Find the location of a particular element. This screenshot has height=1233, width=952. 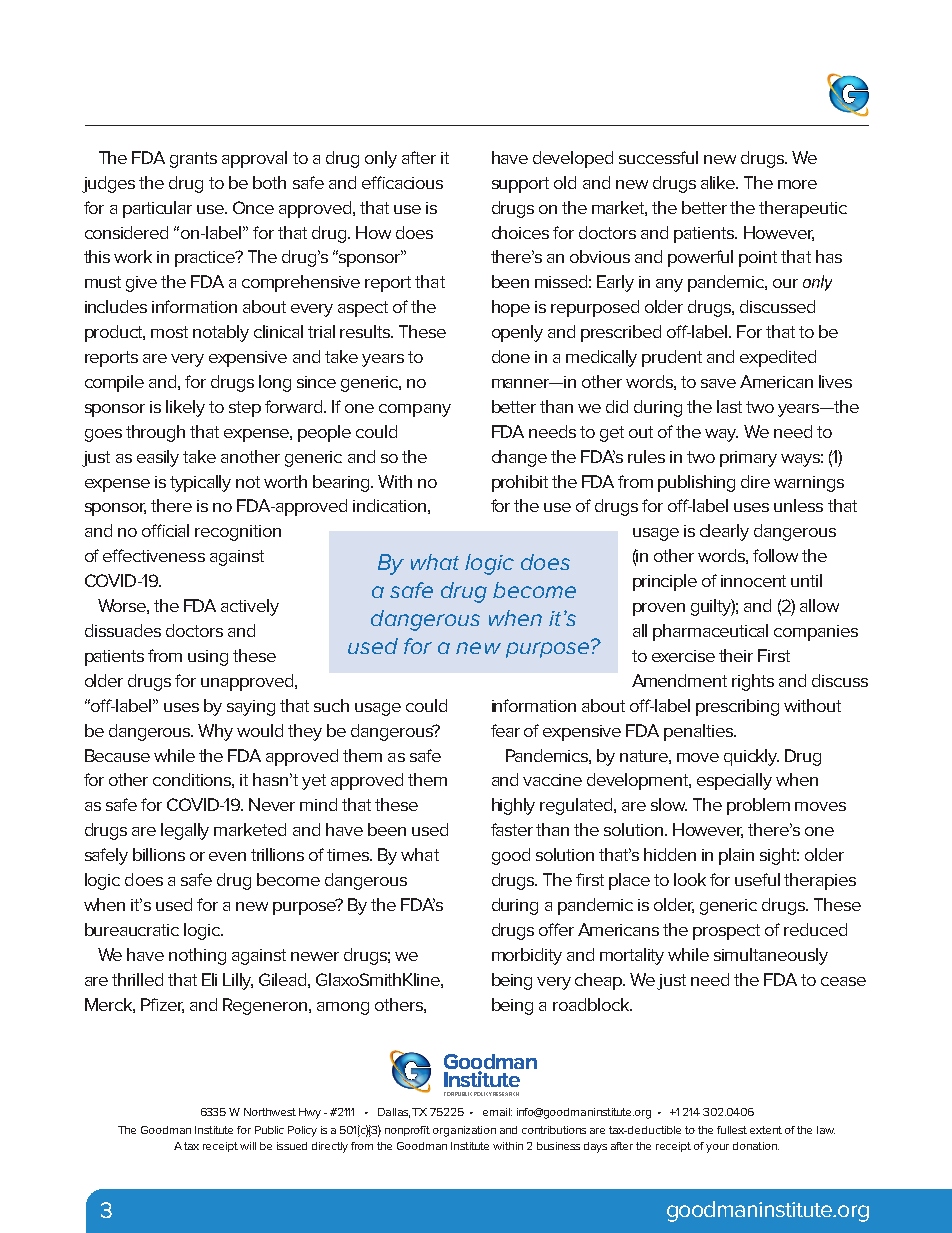

organization is located at coordinates (464, 1131).
